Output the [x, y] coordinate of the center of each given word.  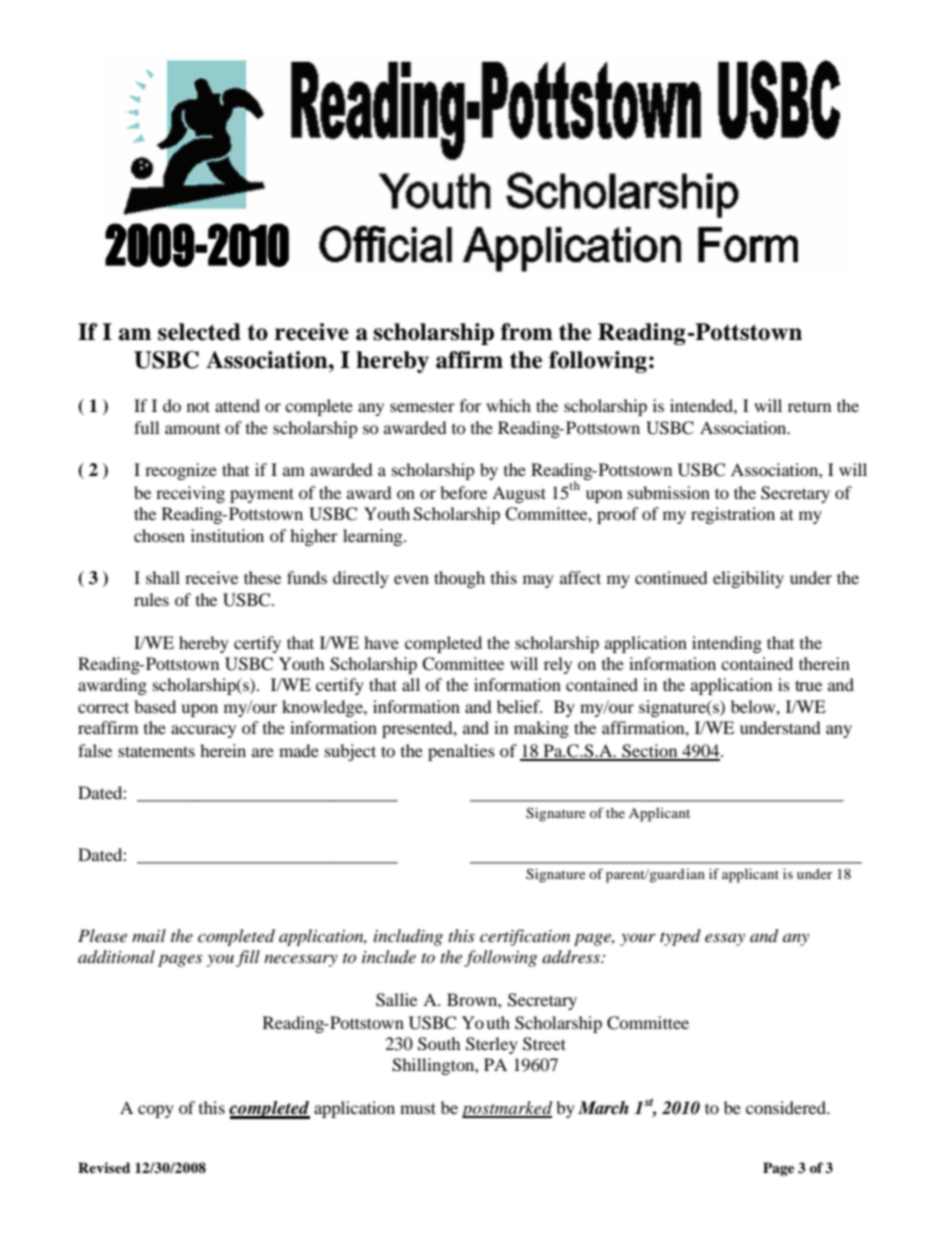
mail [149, 935]
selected [199, 332]
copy [156, 1111]
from [527, 332]
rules [151, 599]
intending [727, 644]
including [408, 937]
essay [725, 939]
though [459, 579]
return [809, 406]
